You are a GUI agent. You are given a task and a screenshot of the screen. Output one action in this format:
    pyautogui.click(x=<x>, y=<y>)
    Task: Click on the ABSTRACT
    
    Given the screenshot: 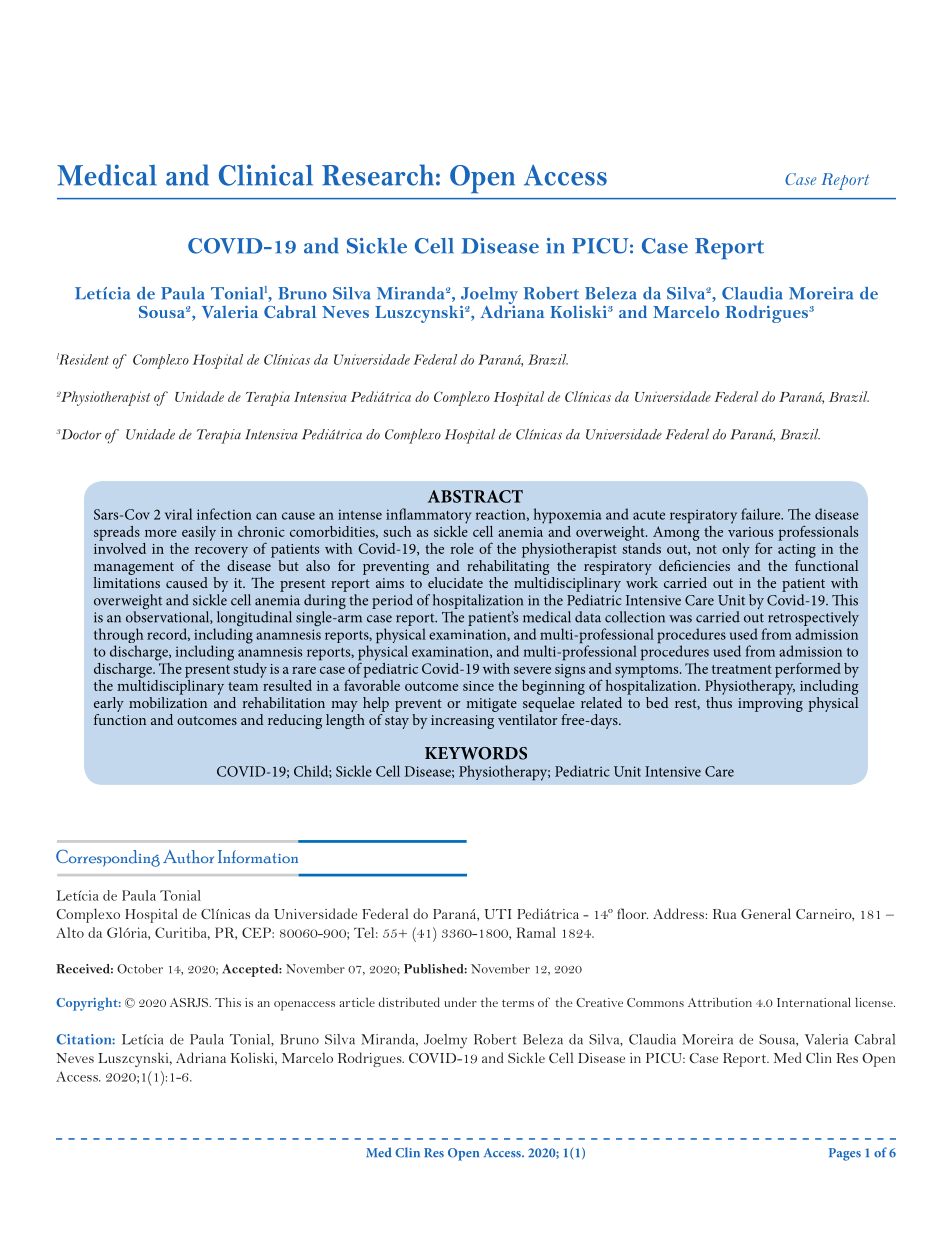 What is the action you would take?
    pyautogui.click(x=475, y=496)
